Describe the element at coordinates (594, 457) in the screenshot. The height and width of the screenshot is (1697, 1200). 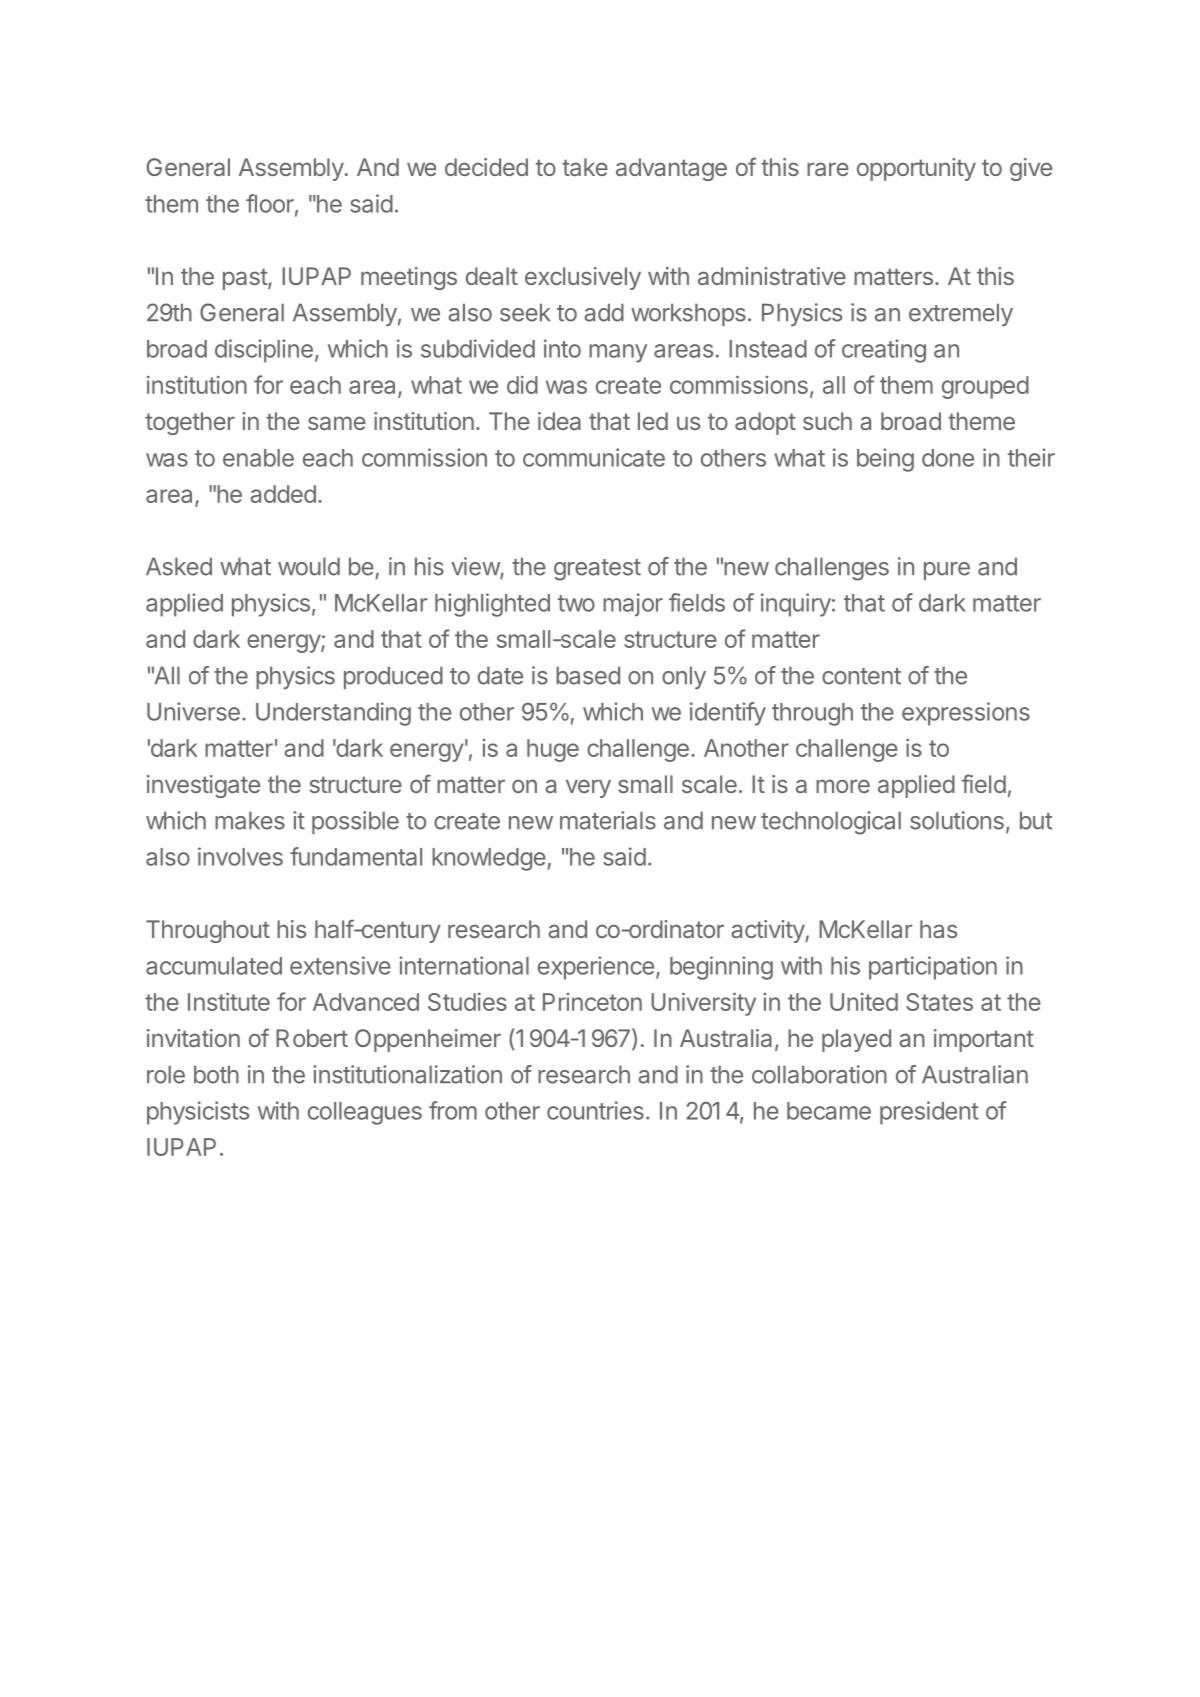
I see `communicate` at that location.
